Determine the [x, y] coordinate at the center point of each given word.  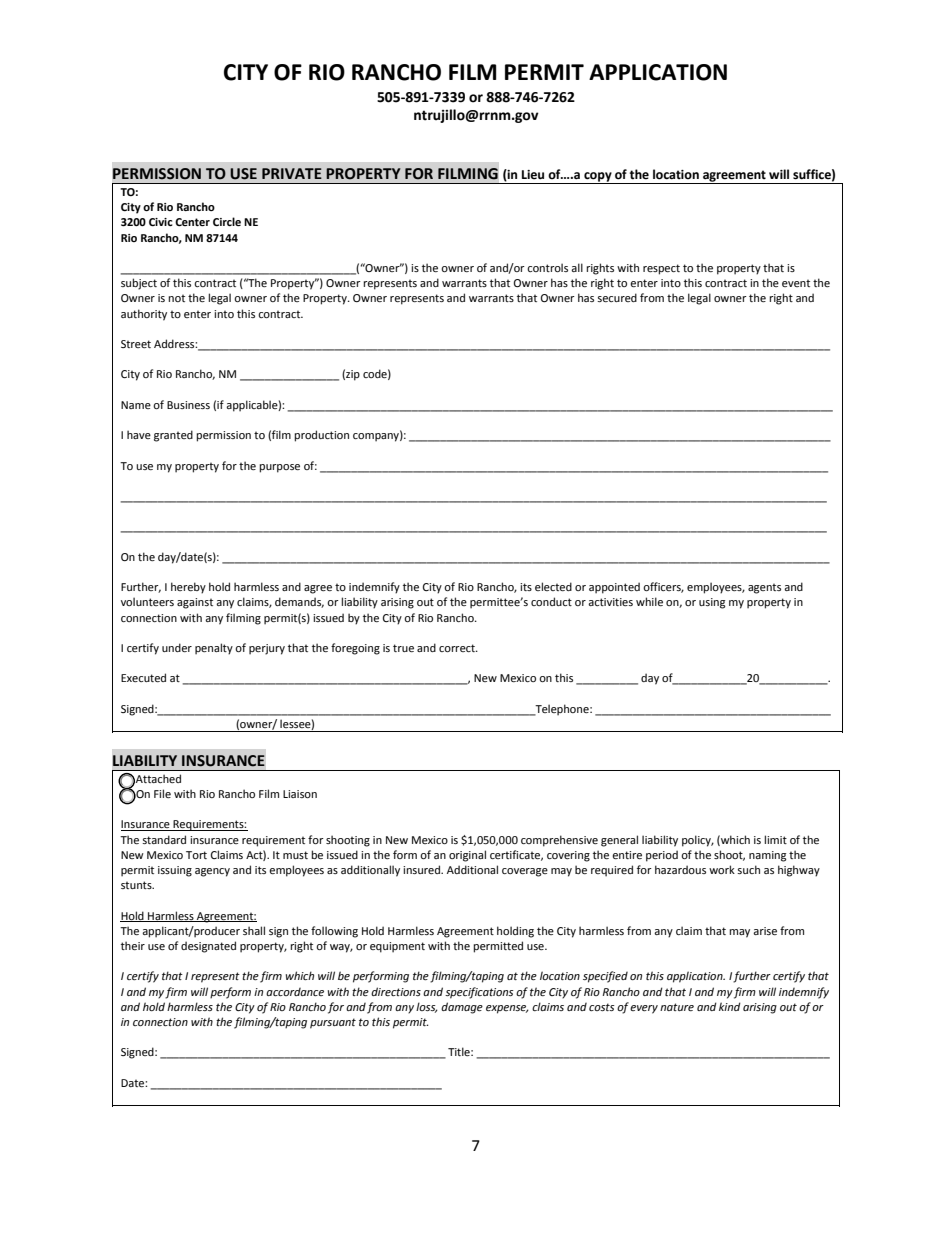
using [712, 603]
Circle [227, 221]
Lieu [533, 175]
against [195, 603]
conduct [551, 601]
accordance [295, 992]
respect [661, 269]
